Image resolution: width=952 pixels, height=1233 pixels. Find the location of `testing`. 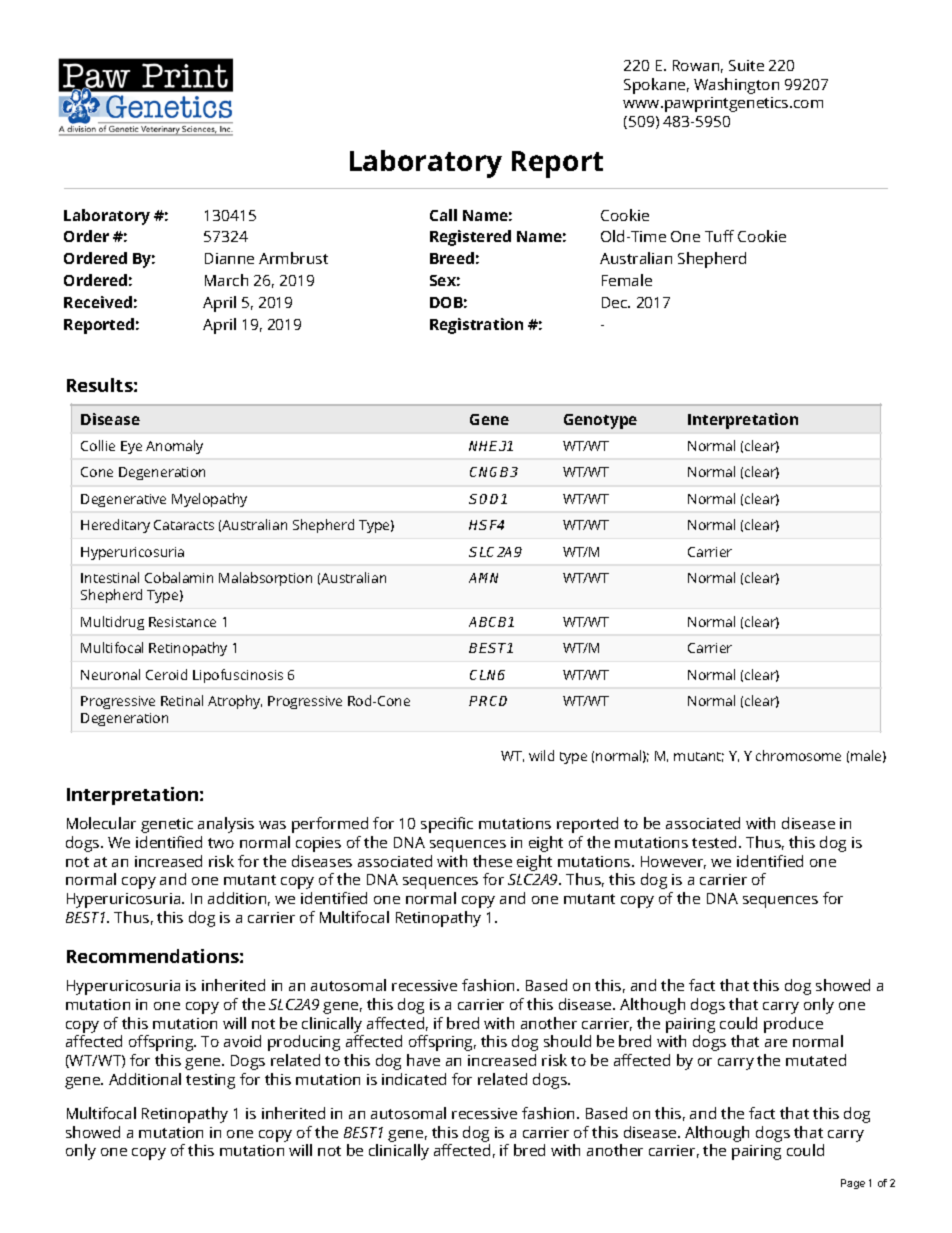

testing is located at coordinates (210, 1081).
